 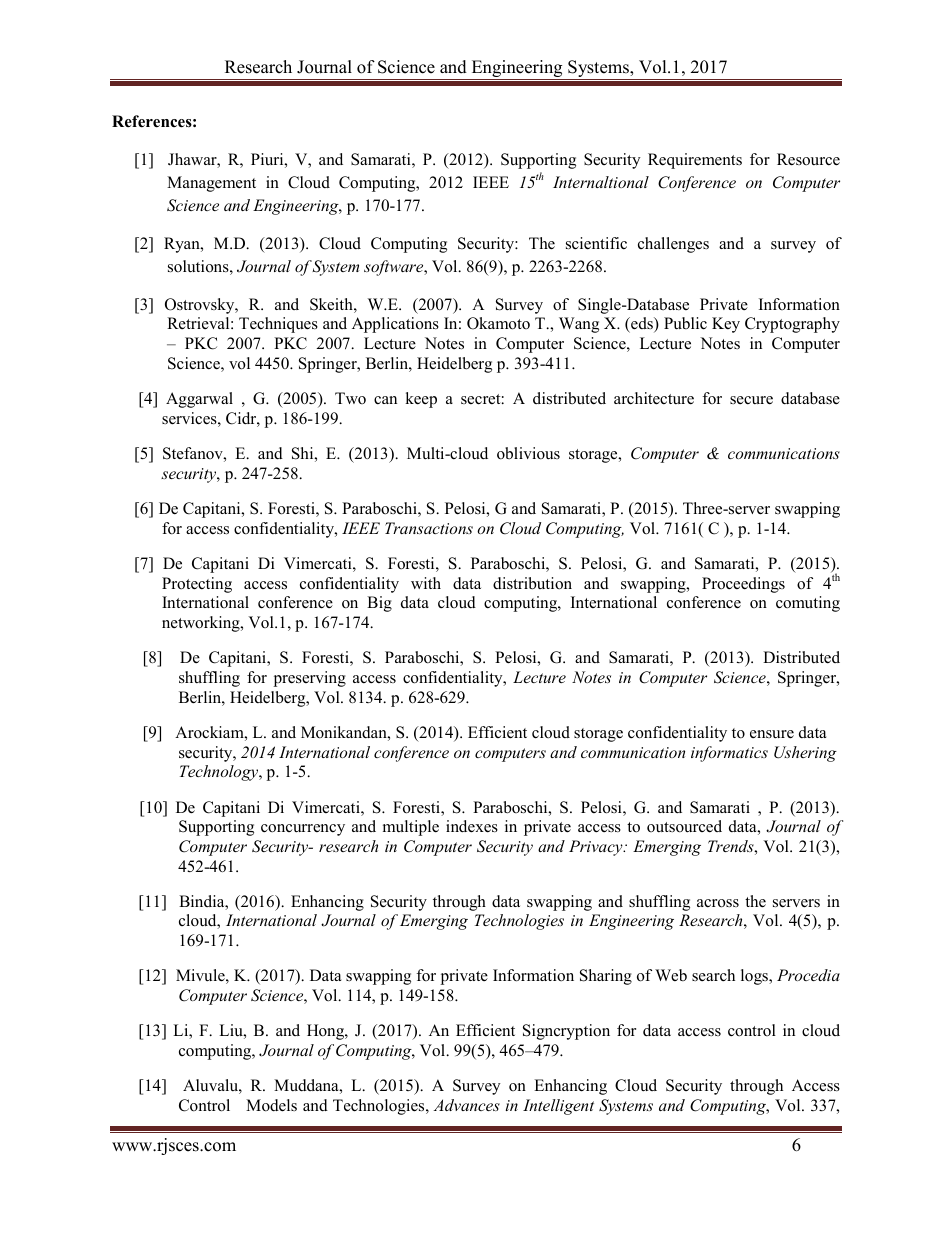 What do you see at coordinates (695, 161) in the document?
I see `Requirements` at bounding box center [695, 161].
